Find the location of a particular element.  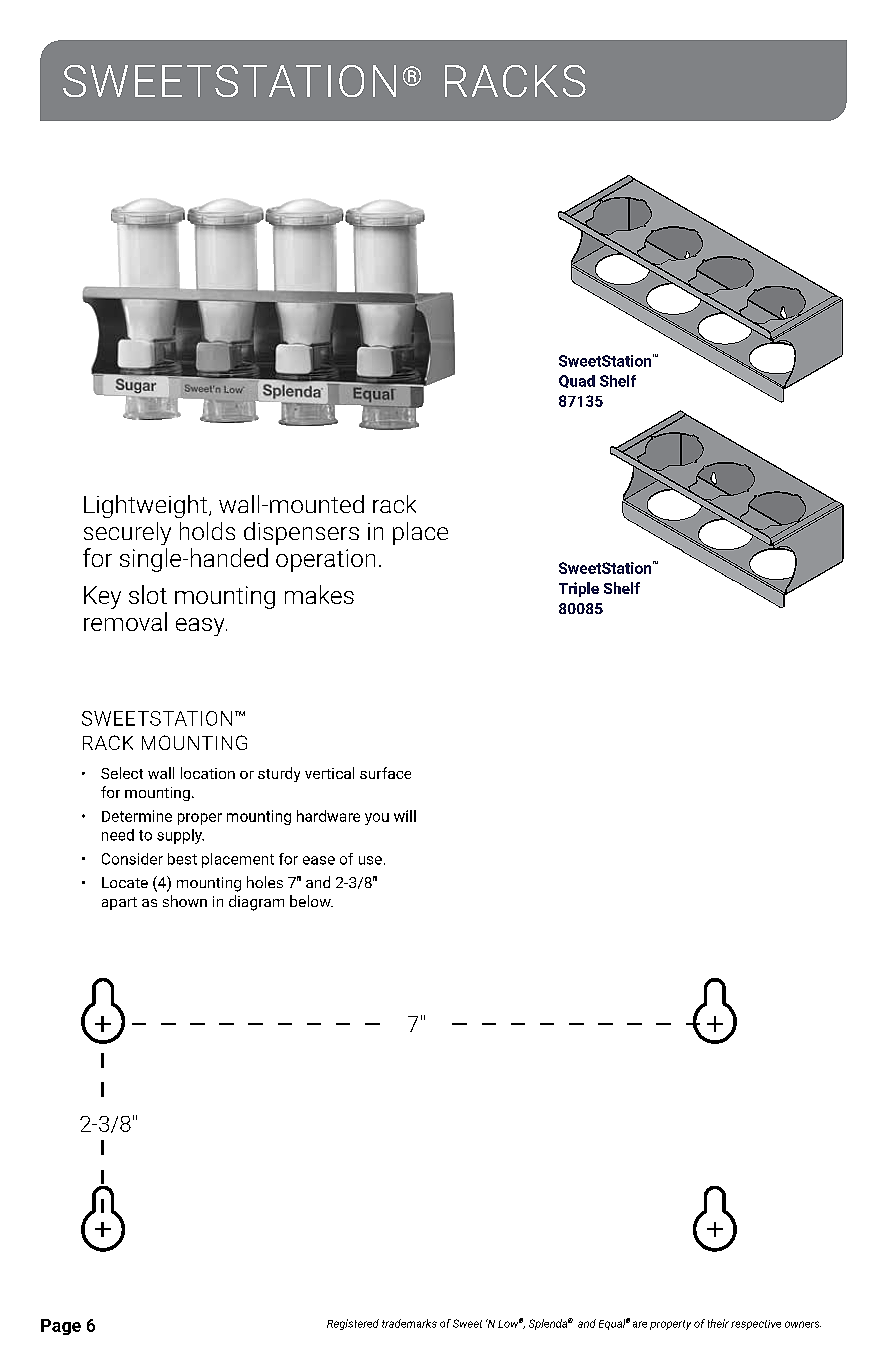

trademarks is located at coordinates (409, 1323).
